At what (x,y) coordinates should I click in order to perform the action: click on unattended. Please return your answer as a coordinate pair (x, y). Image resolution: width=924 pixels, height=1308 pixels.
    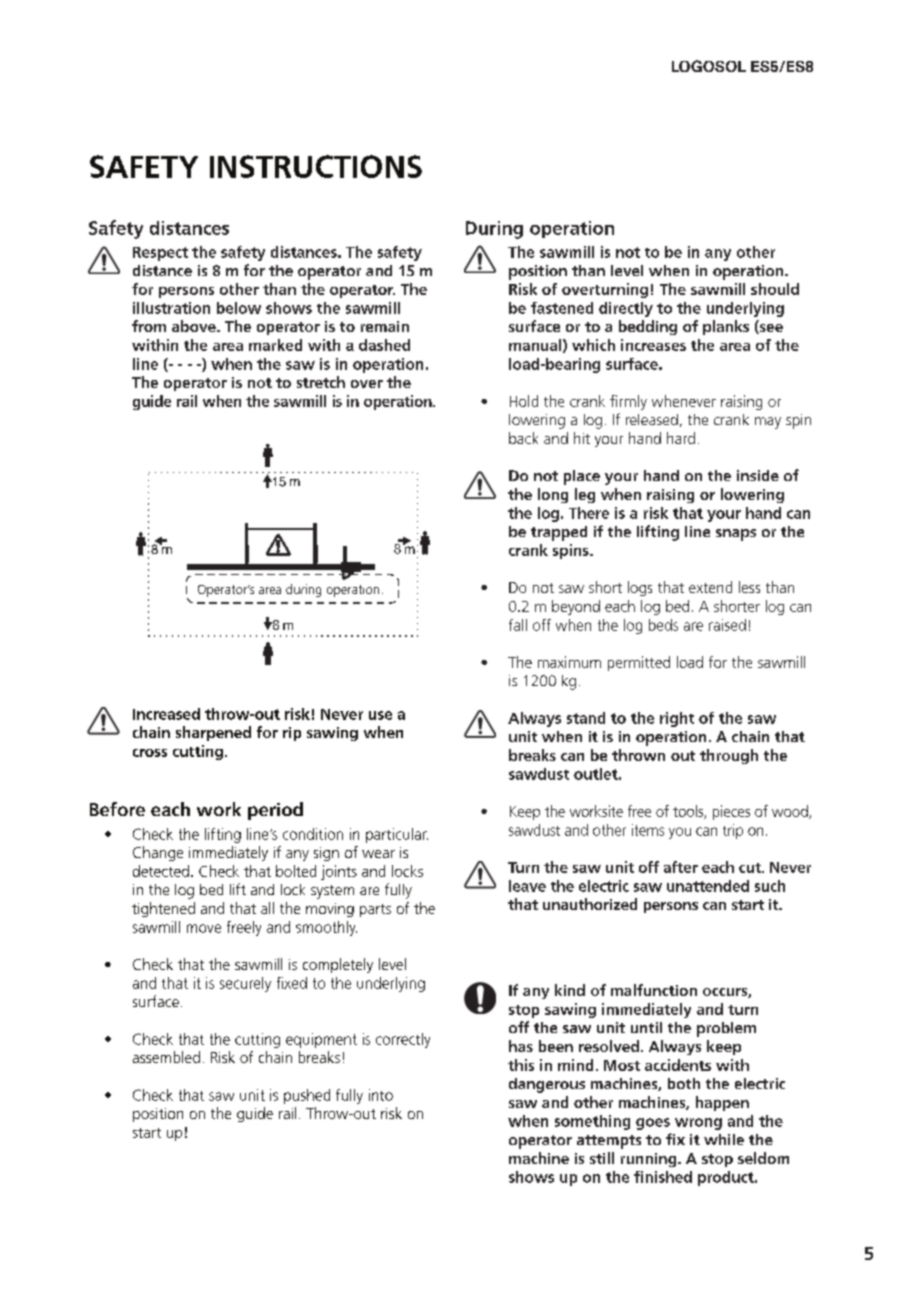
    Looking at the image, I should click on (708, 886).
